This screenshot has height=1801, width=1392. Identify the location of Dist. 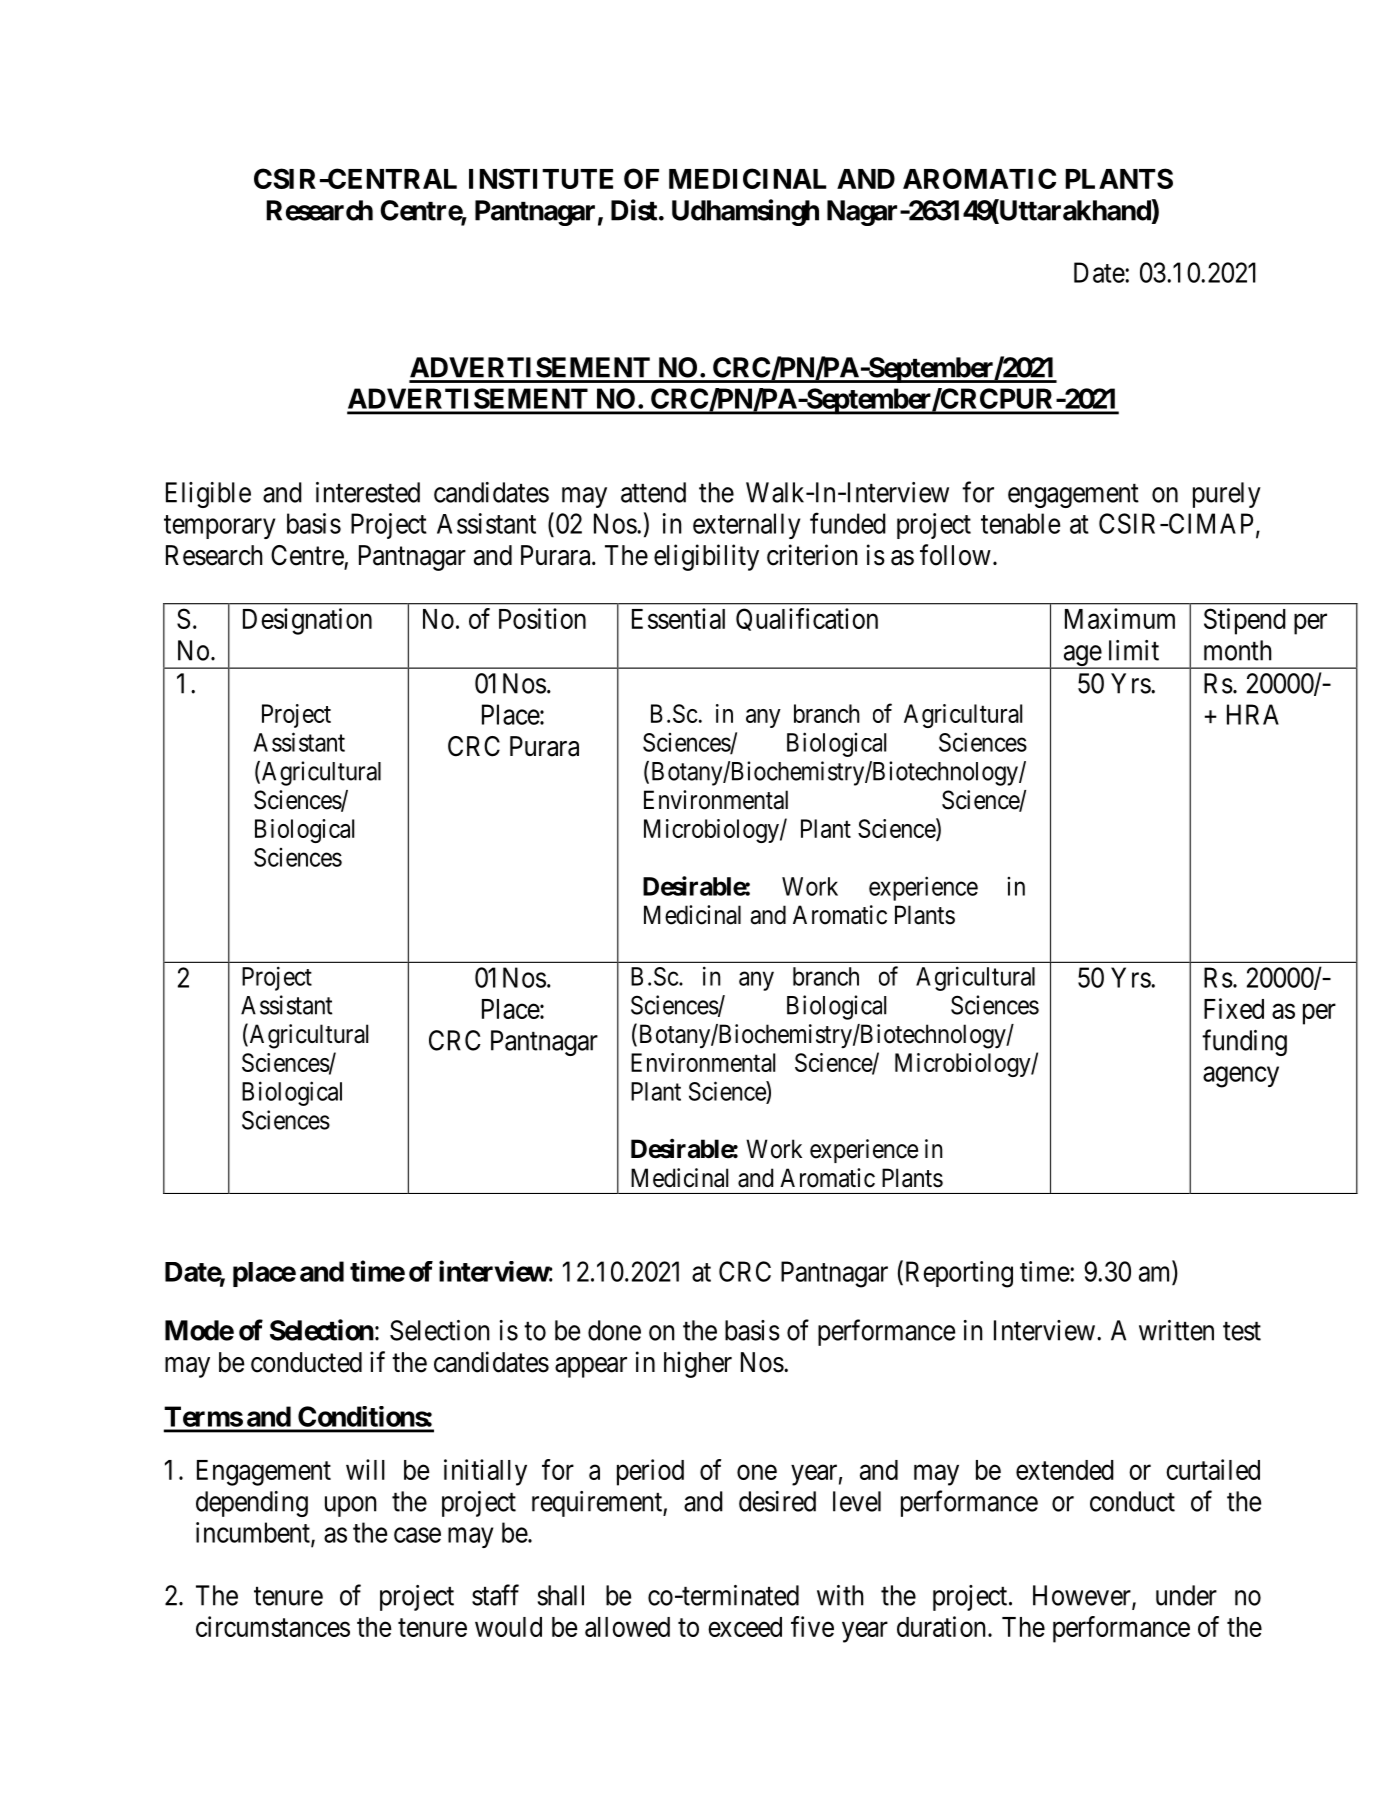
(634, 210).
